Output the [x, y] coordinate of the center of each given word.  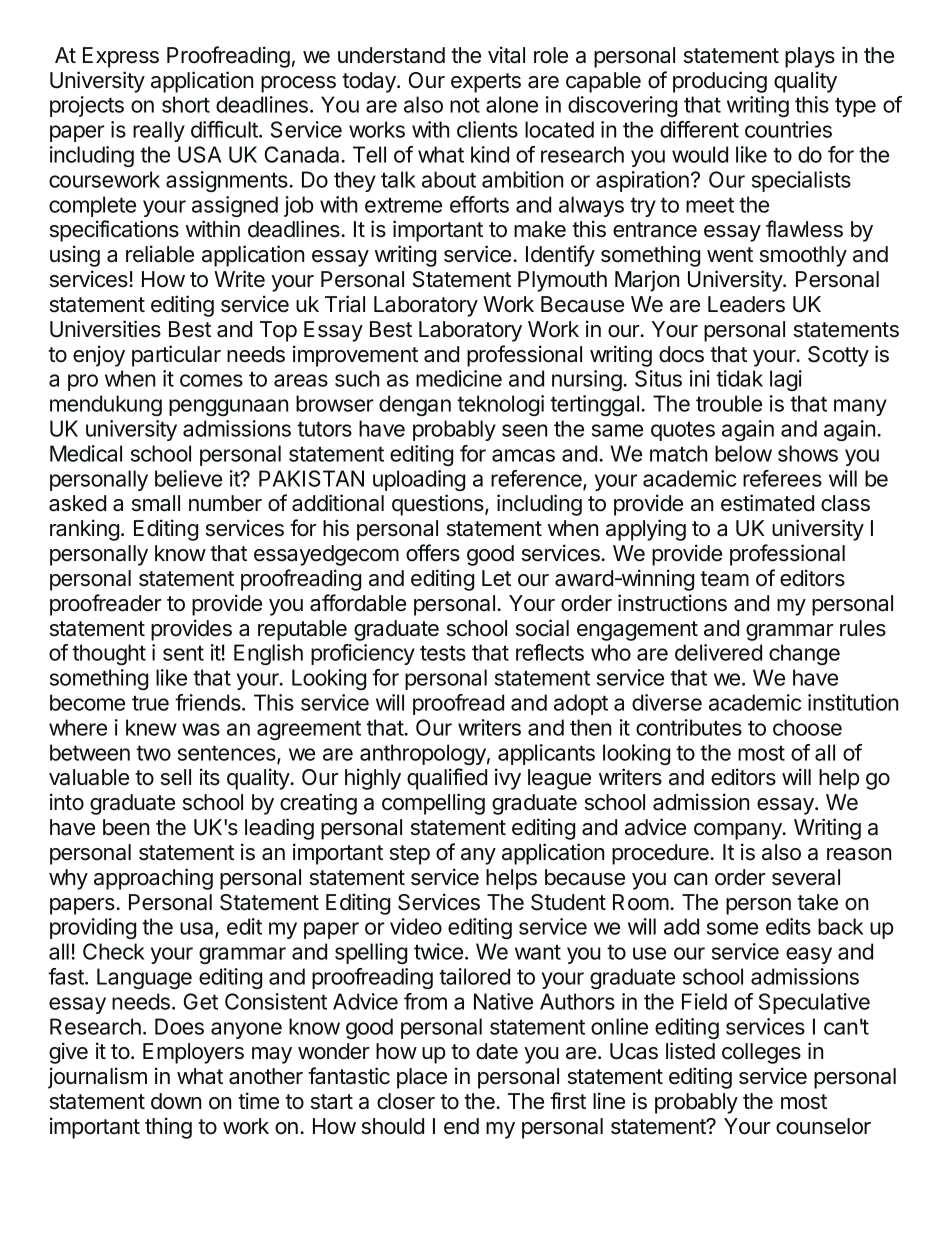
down [176, 1101]
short [186, 104]
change [804, 654]
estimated [767, 503]
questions [439, 505]
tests [443, 653]
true [150, 703]
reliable [160, 254]
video [416, 926]
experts [486, 83]
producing [720, 82]
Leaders [746, 304]
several [806, 877]
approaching [153, 879]
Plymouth [562, 281]
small [156, 503]
